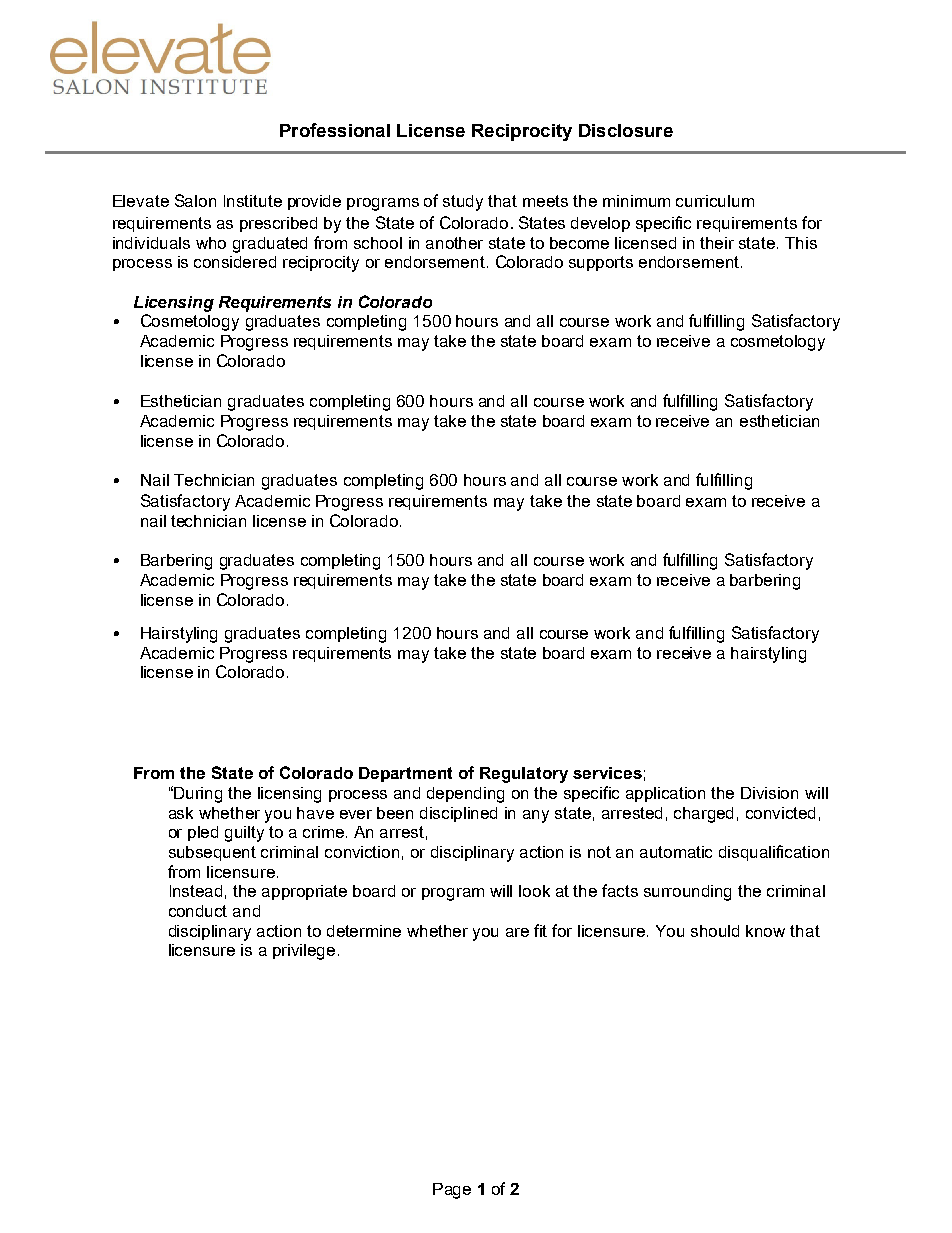  What do you see at coordinates (517, 932) in the screenshot?
I see `are` at bounding box center [517, 932].
